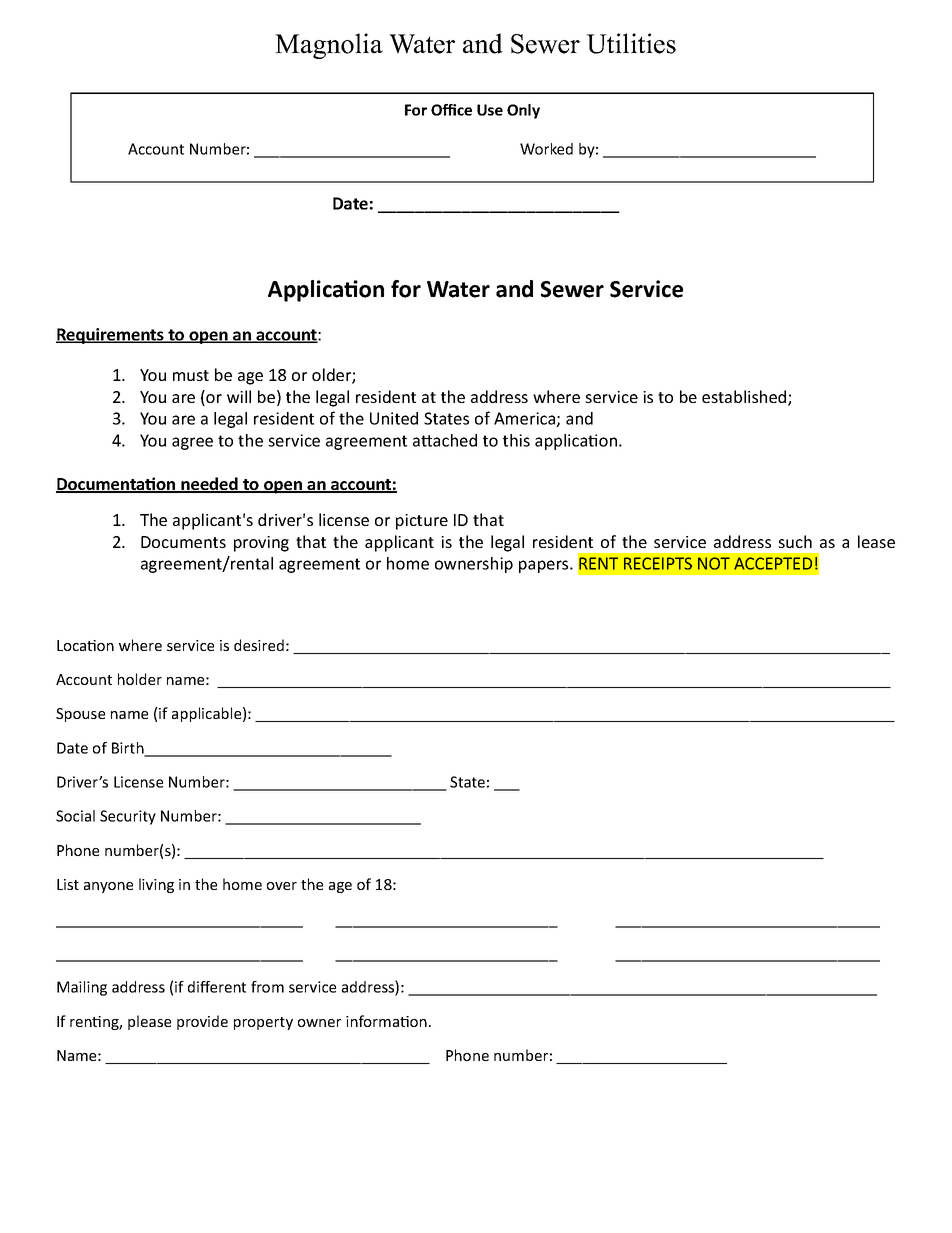 This screenshot has width=952, height=1233. Describe the element at coordinates (263, 1023) in the screenshot. I see `property` at that location.
